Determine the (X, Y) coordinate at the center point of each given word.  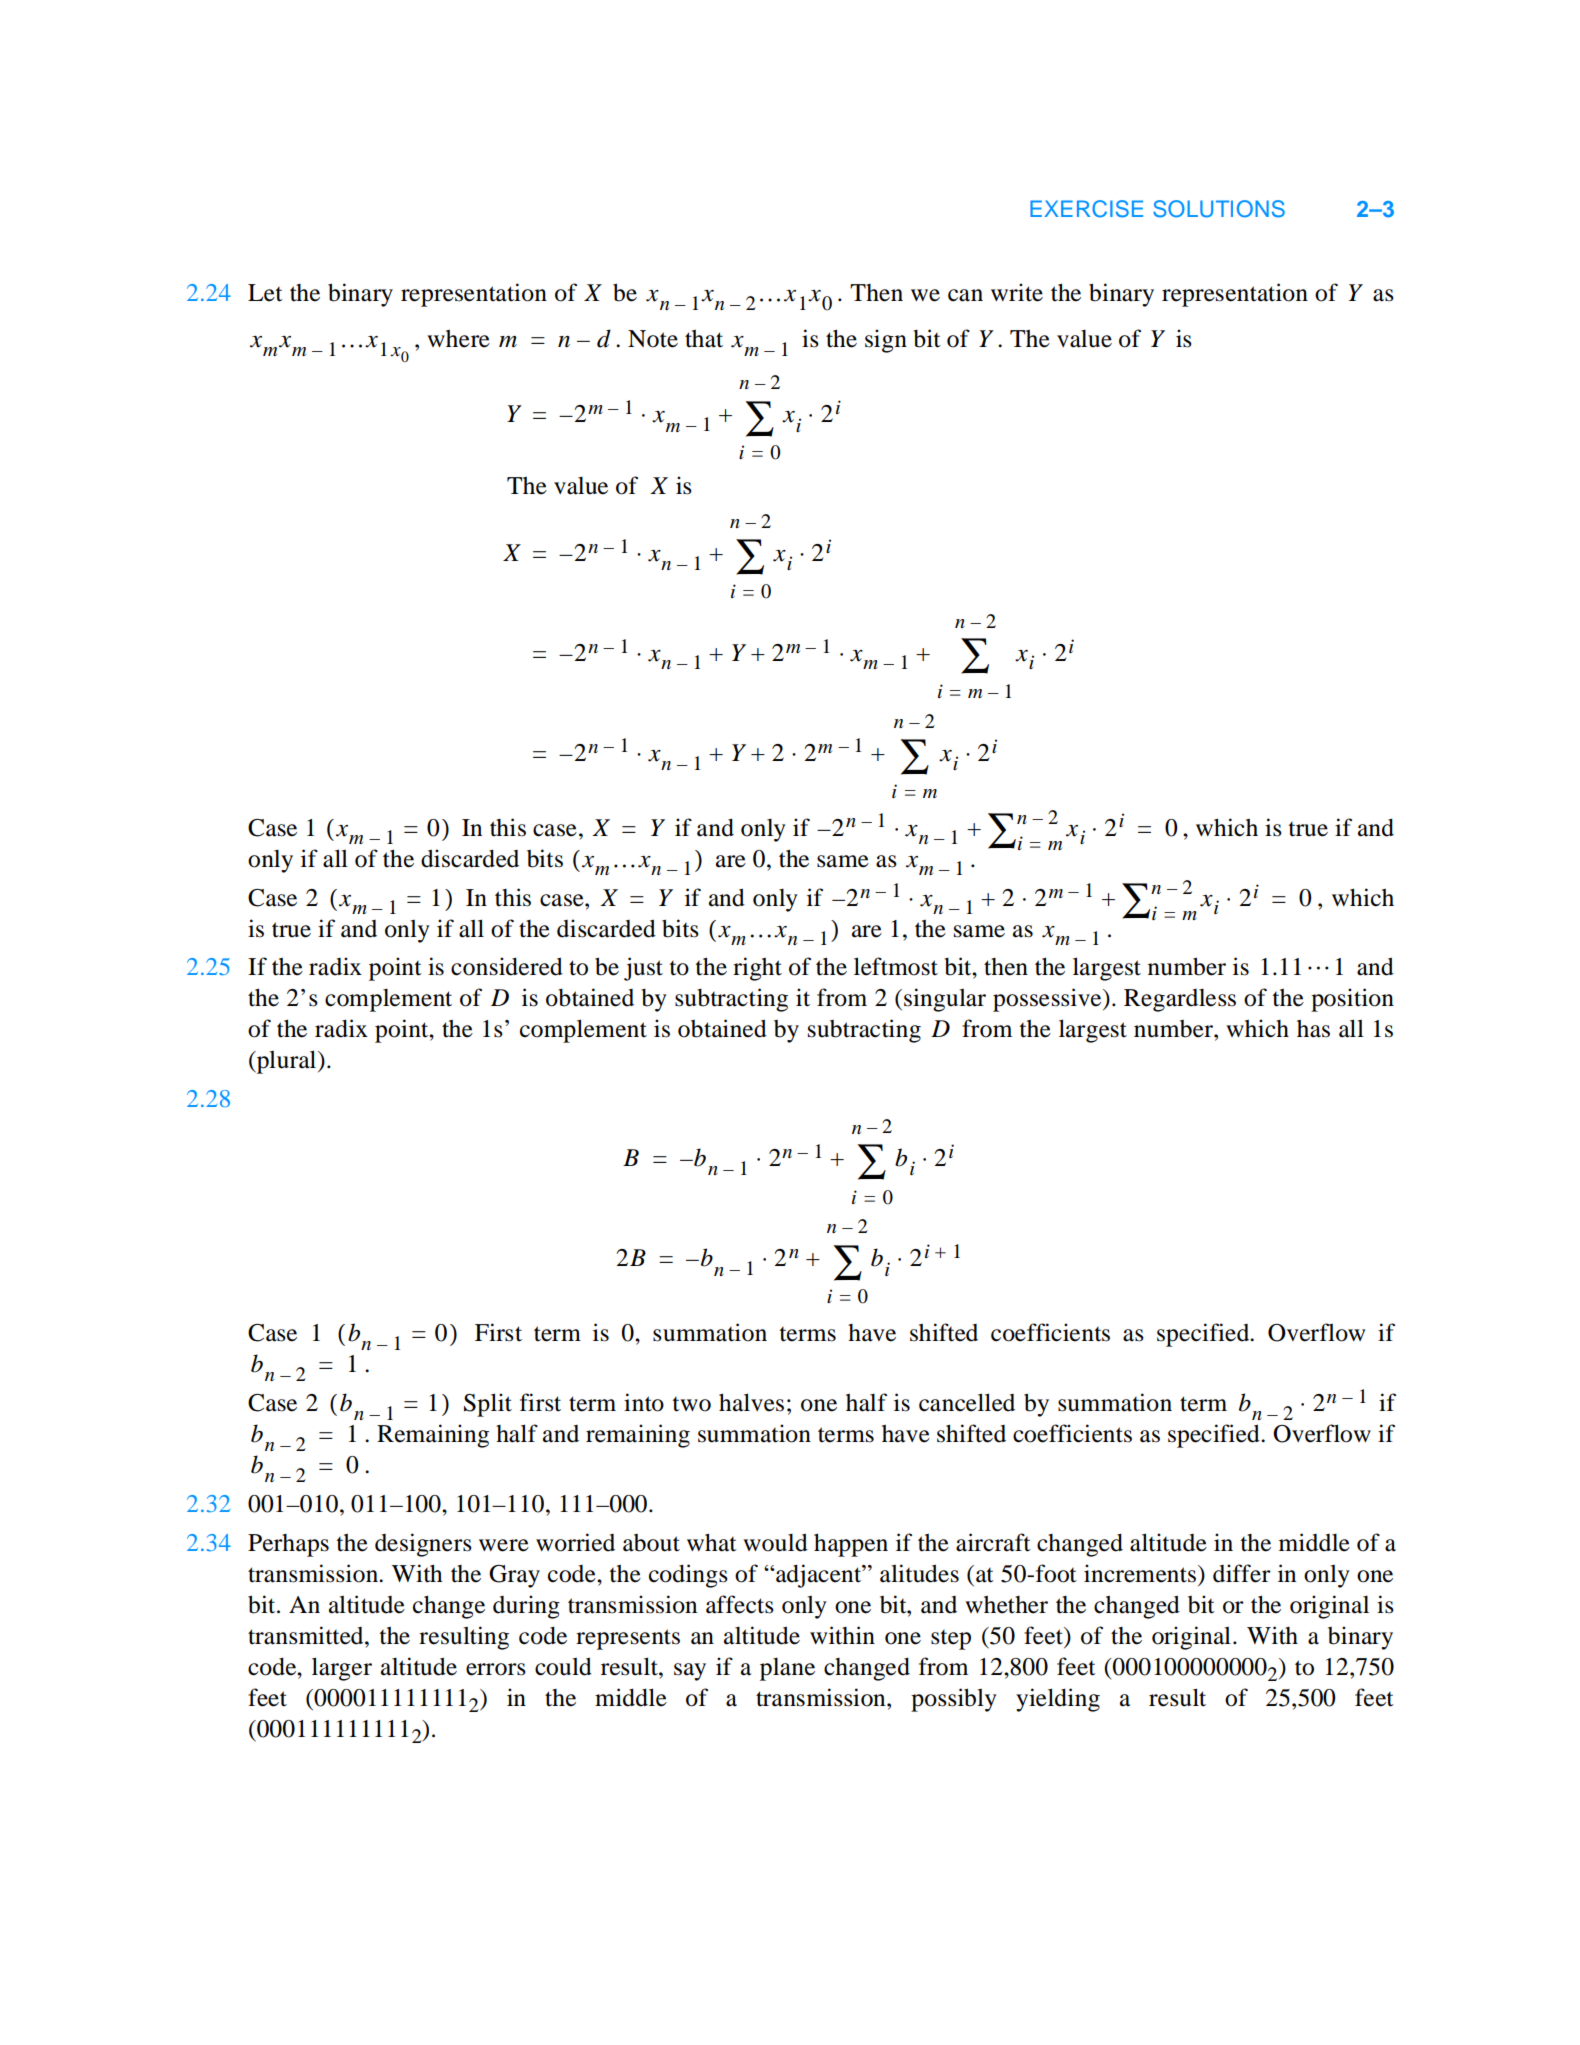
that (704, 338)
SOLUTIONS (1219, 209)
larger (342, 1669)
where (458, 338)
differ (1242, 1573)
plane (787, 1669)
